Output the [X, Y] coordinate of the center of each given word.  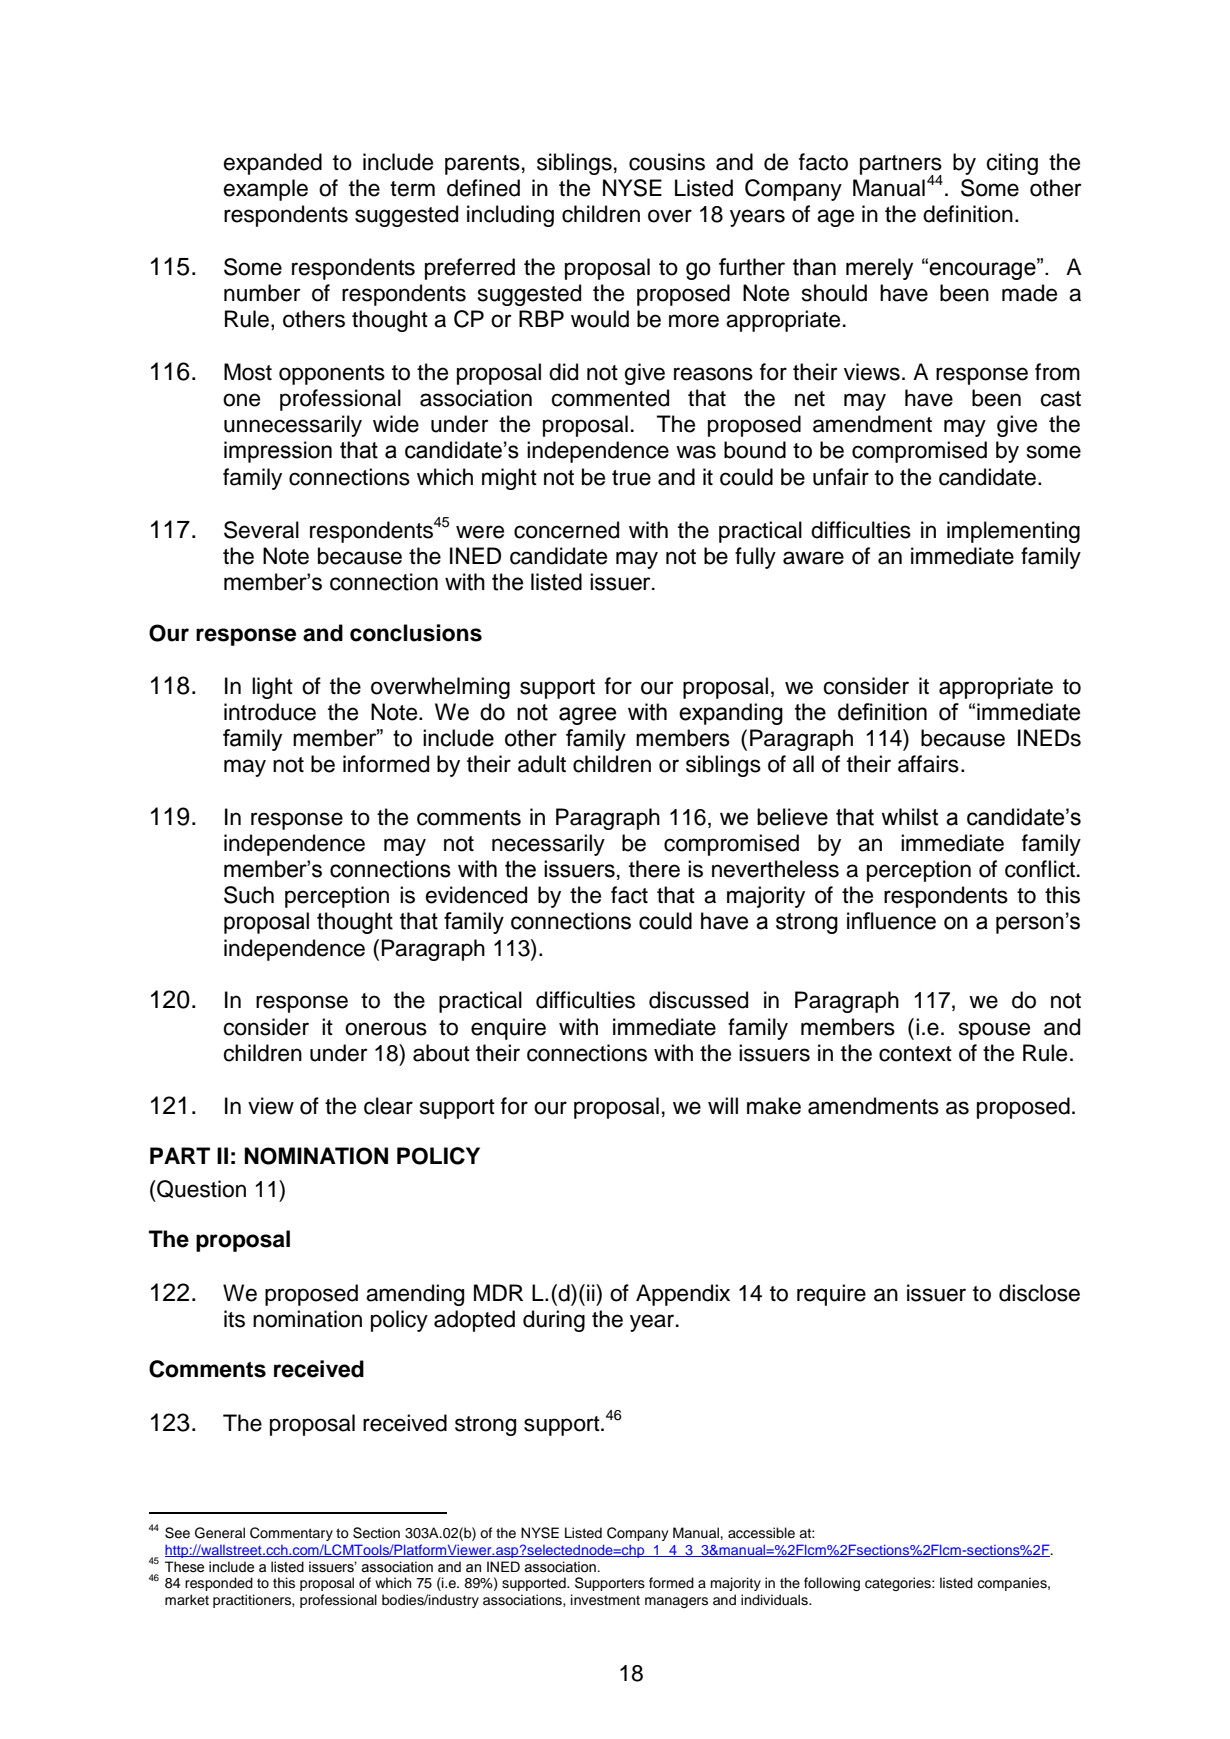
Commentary [291, 1534]
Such [249, 895]
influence [891, 921]
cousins [667, 162]
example [265, 190]
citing [1012, 164]
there [654, 869]
